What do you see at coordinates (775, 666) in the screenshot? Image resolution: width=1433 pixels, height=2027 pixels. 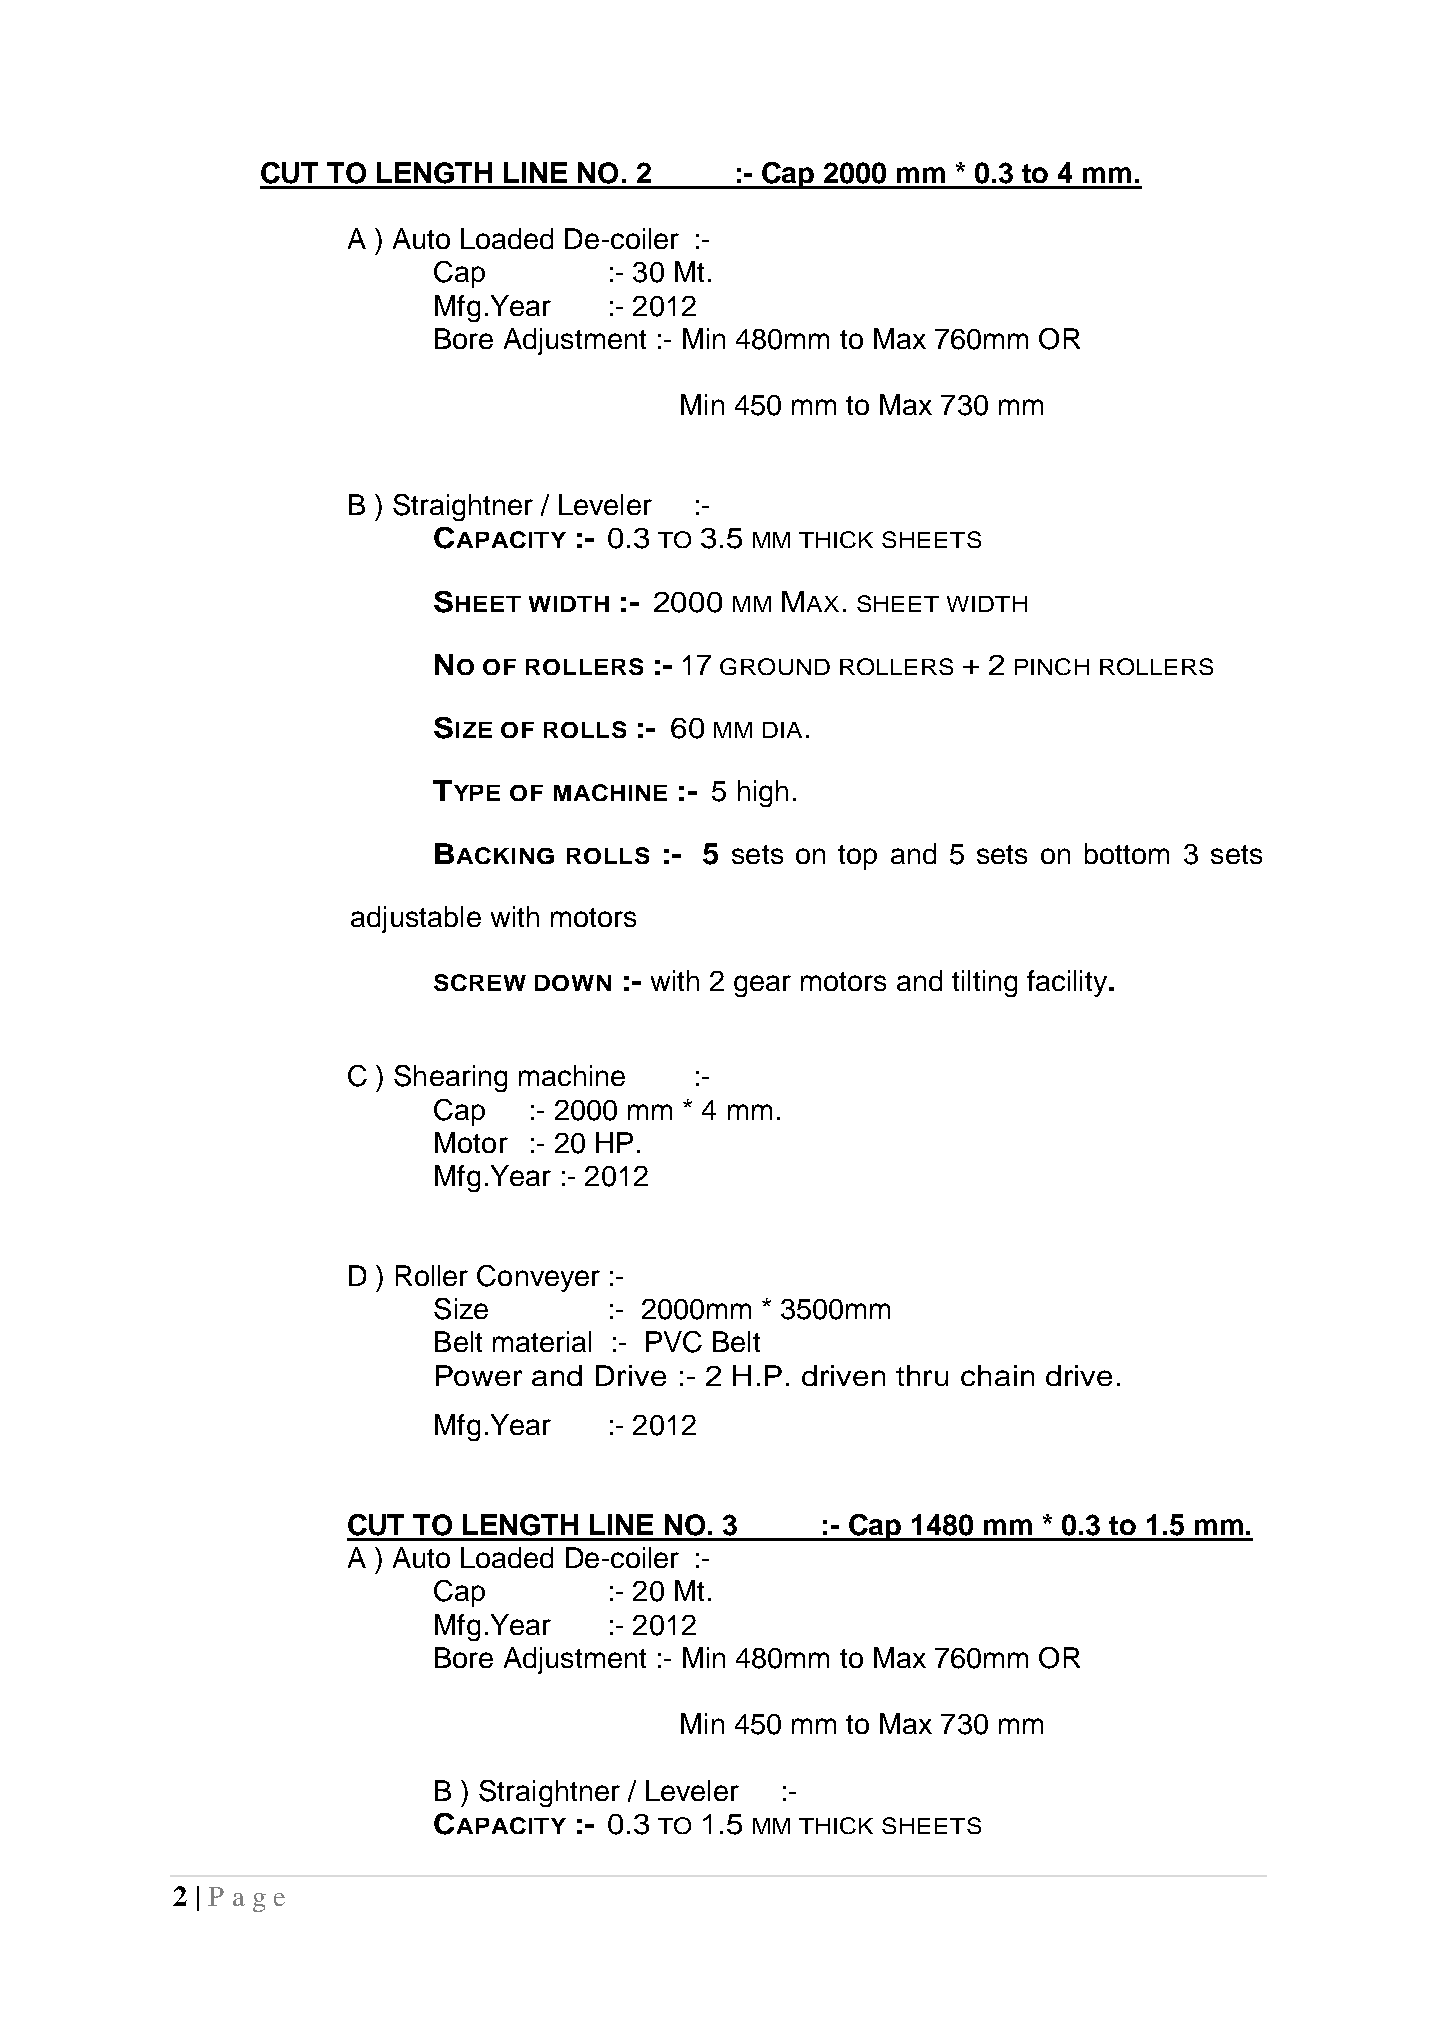 I see `GROUND` at bounding box center [775, 666].
